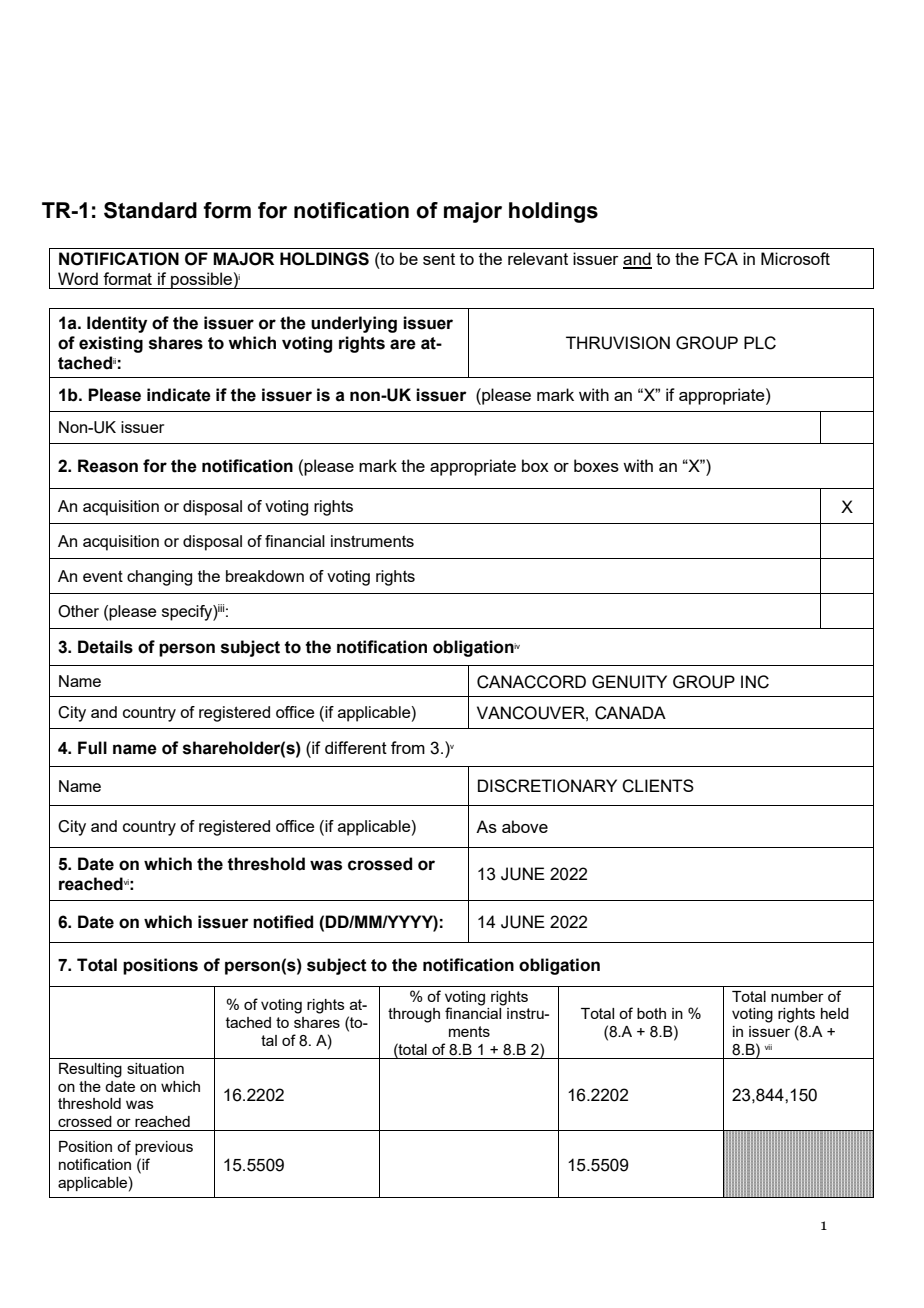  Describe the element at coordinates (721, 259) in the screenshot. I see `FCA` at that location.
